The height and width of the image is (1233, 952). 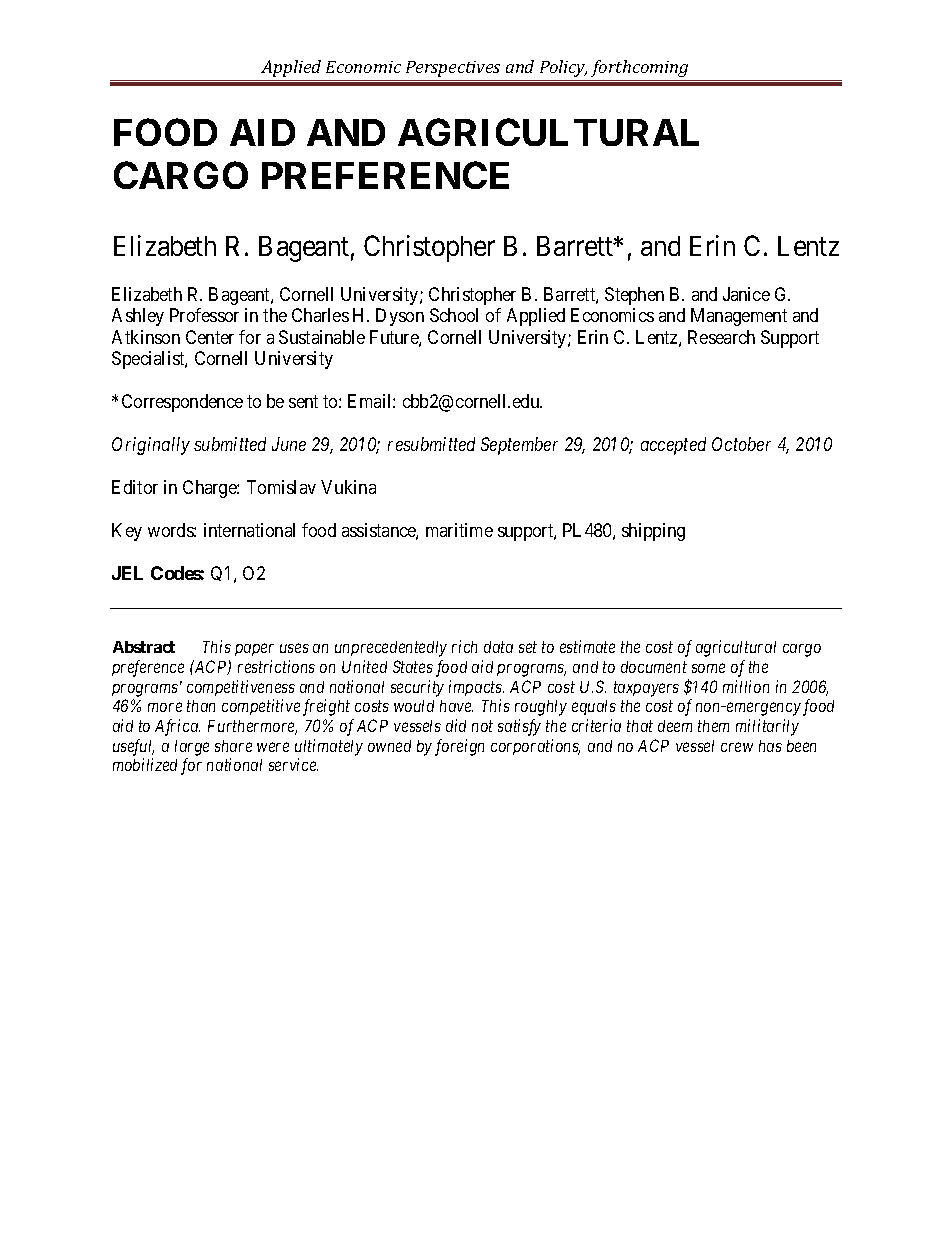 I want to click on did, so click(x=456, y=725).
